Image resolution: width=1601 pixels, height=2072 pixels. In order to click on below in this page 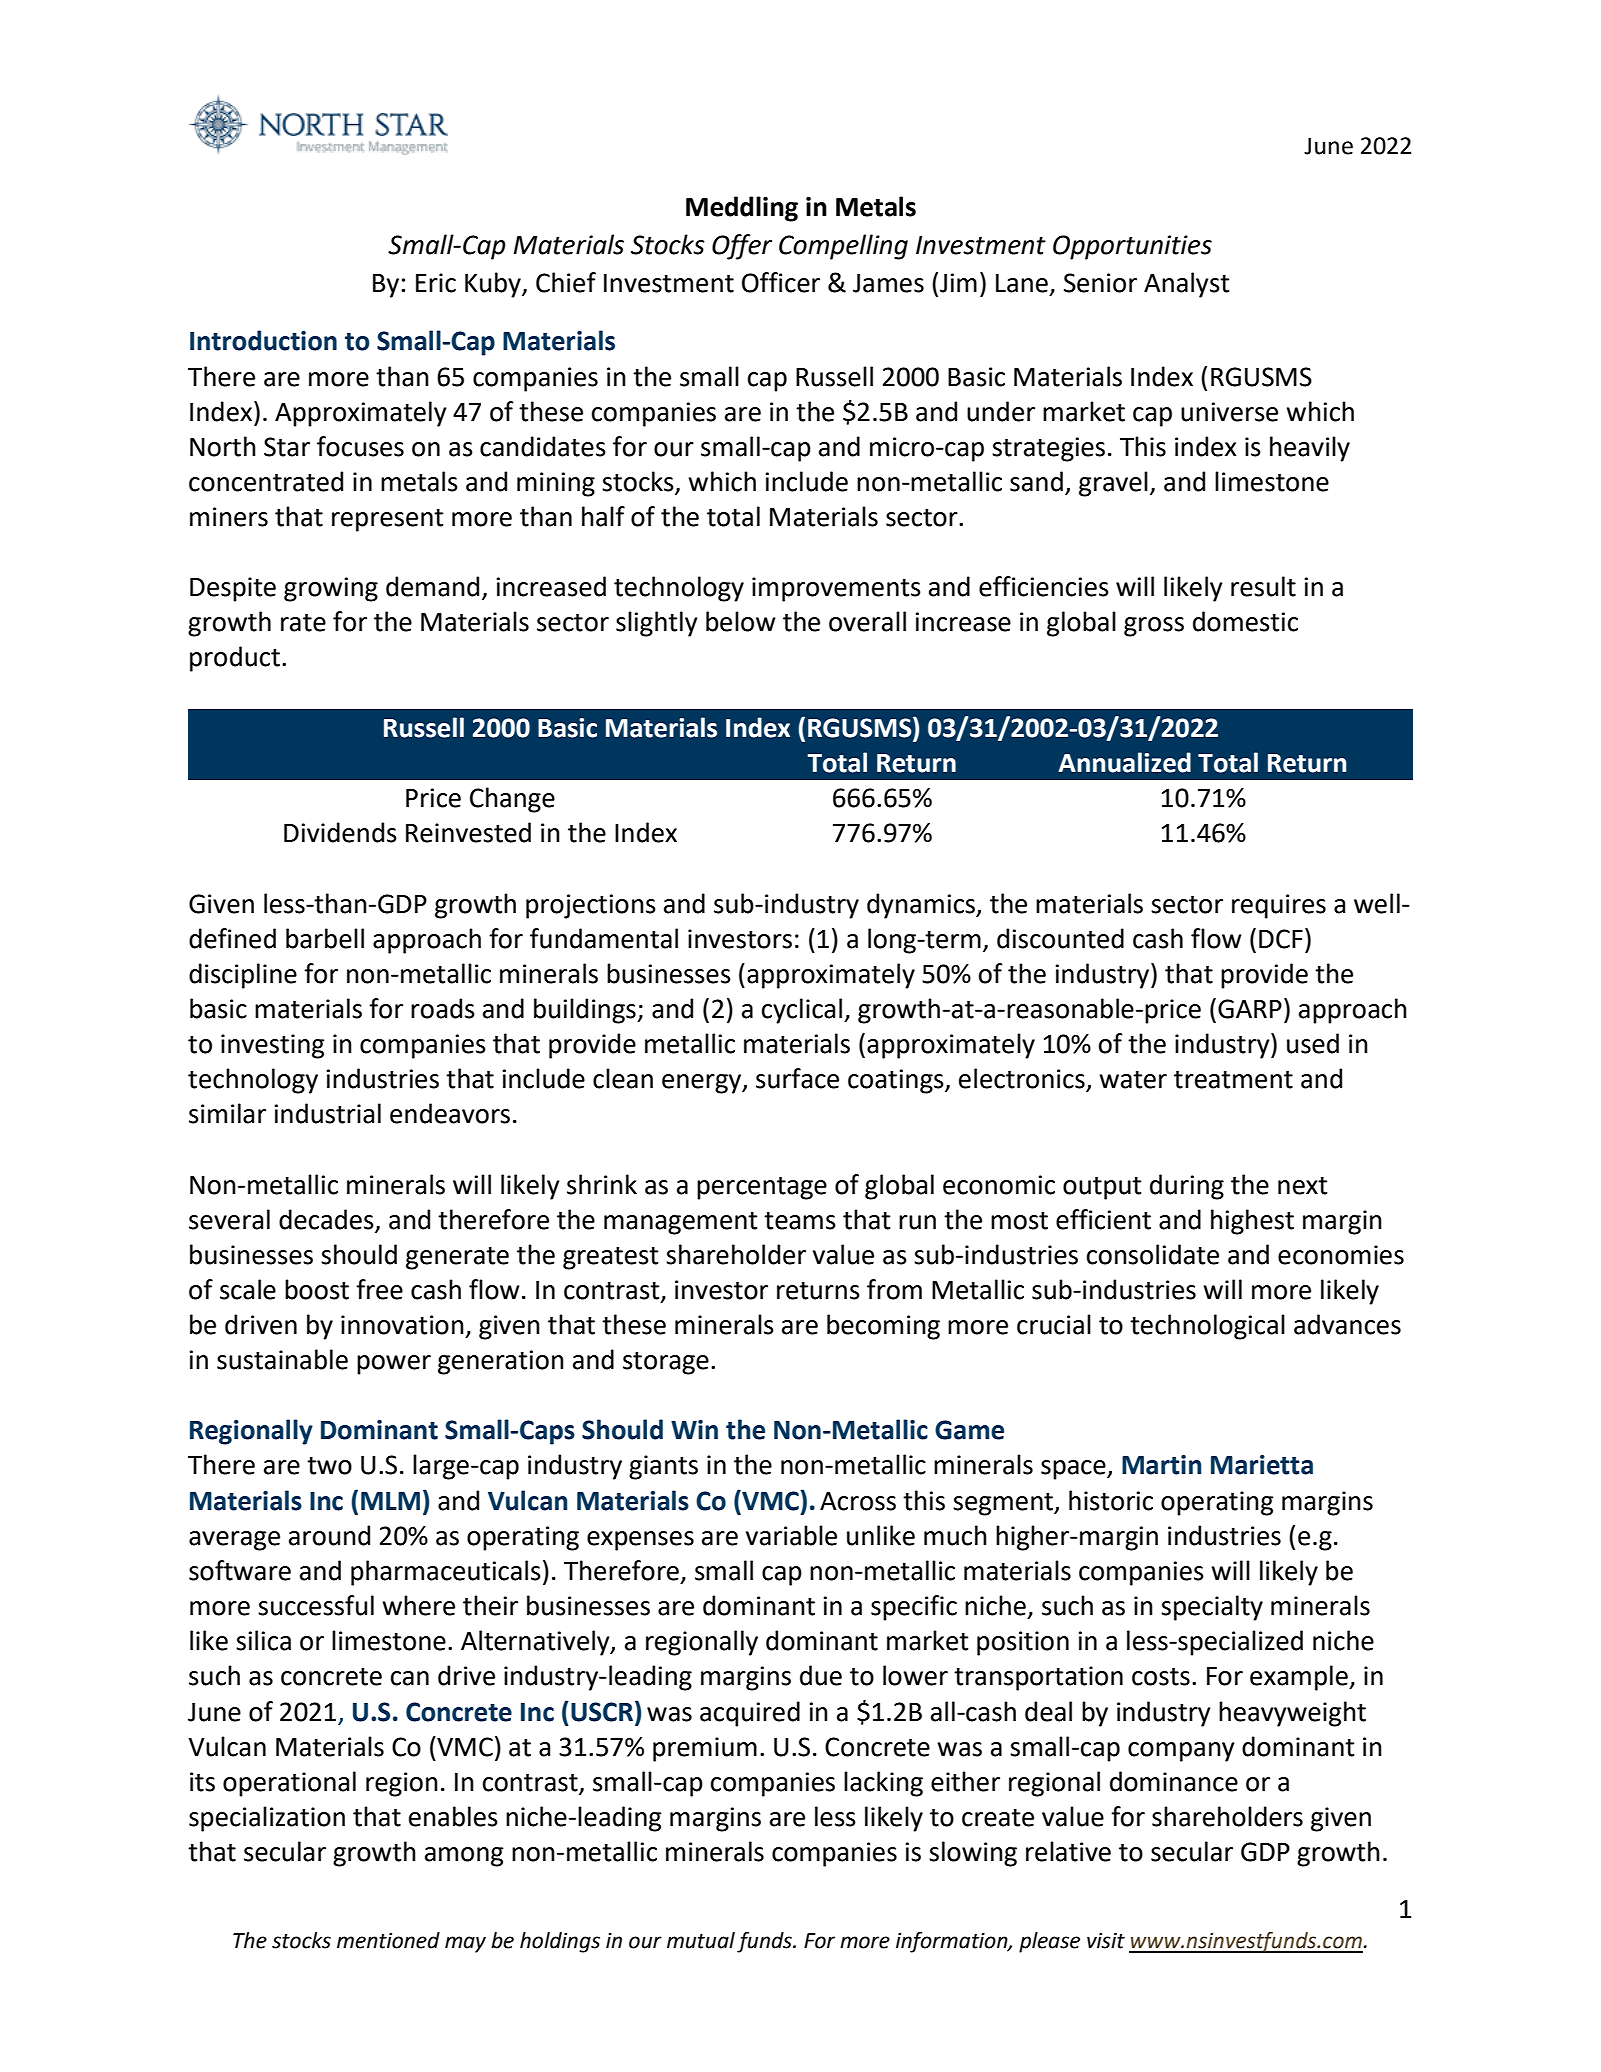, I will do `click(741, 621)`.
